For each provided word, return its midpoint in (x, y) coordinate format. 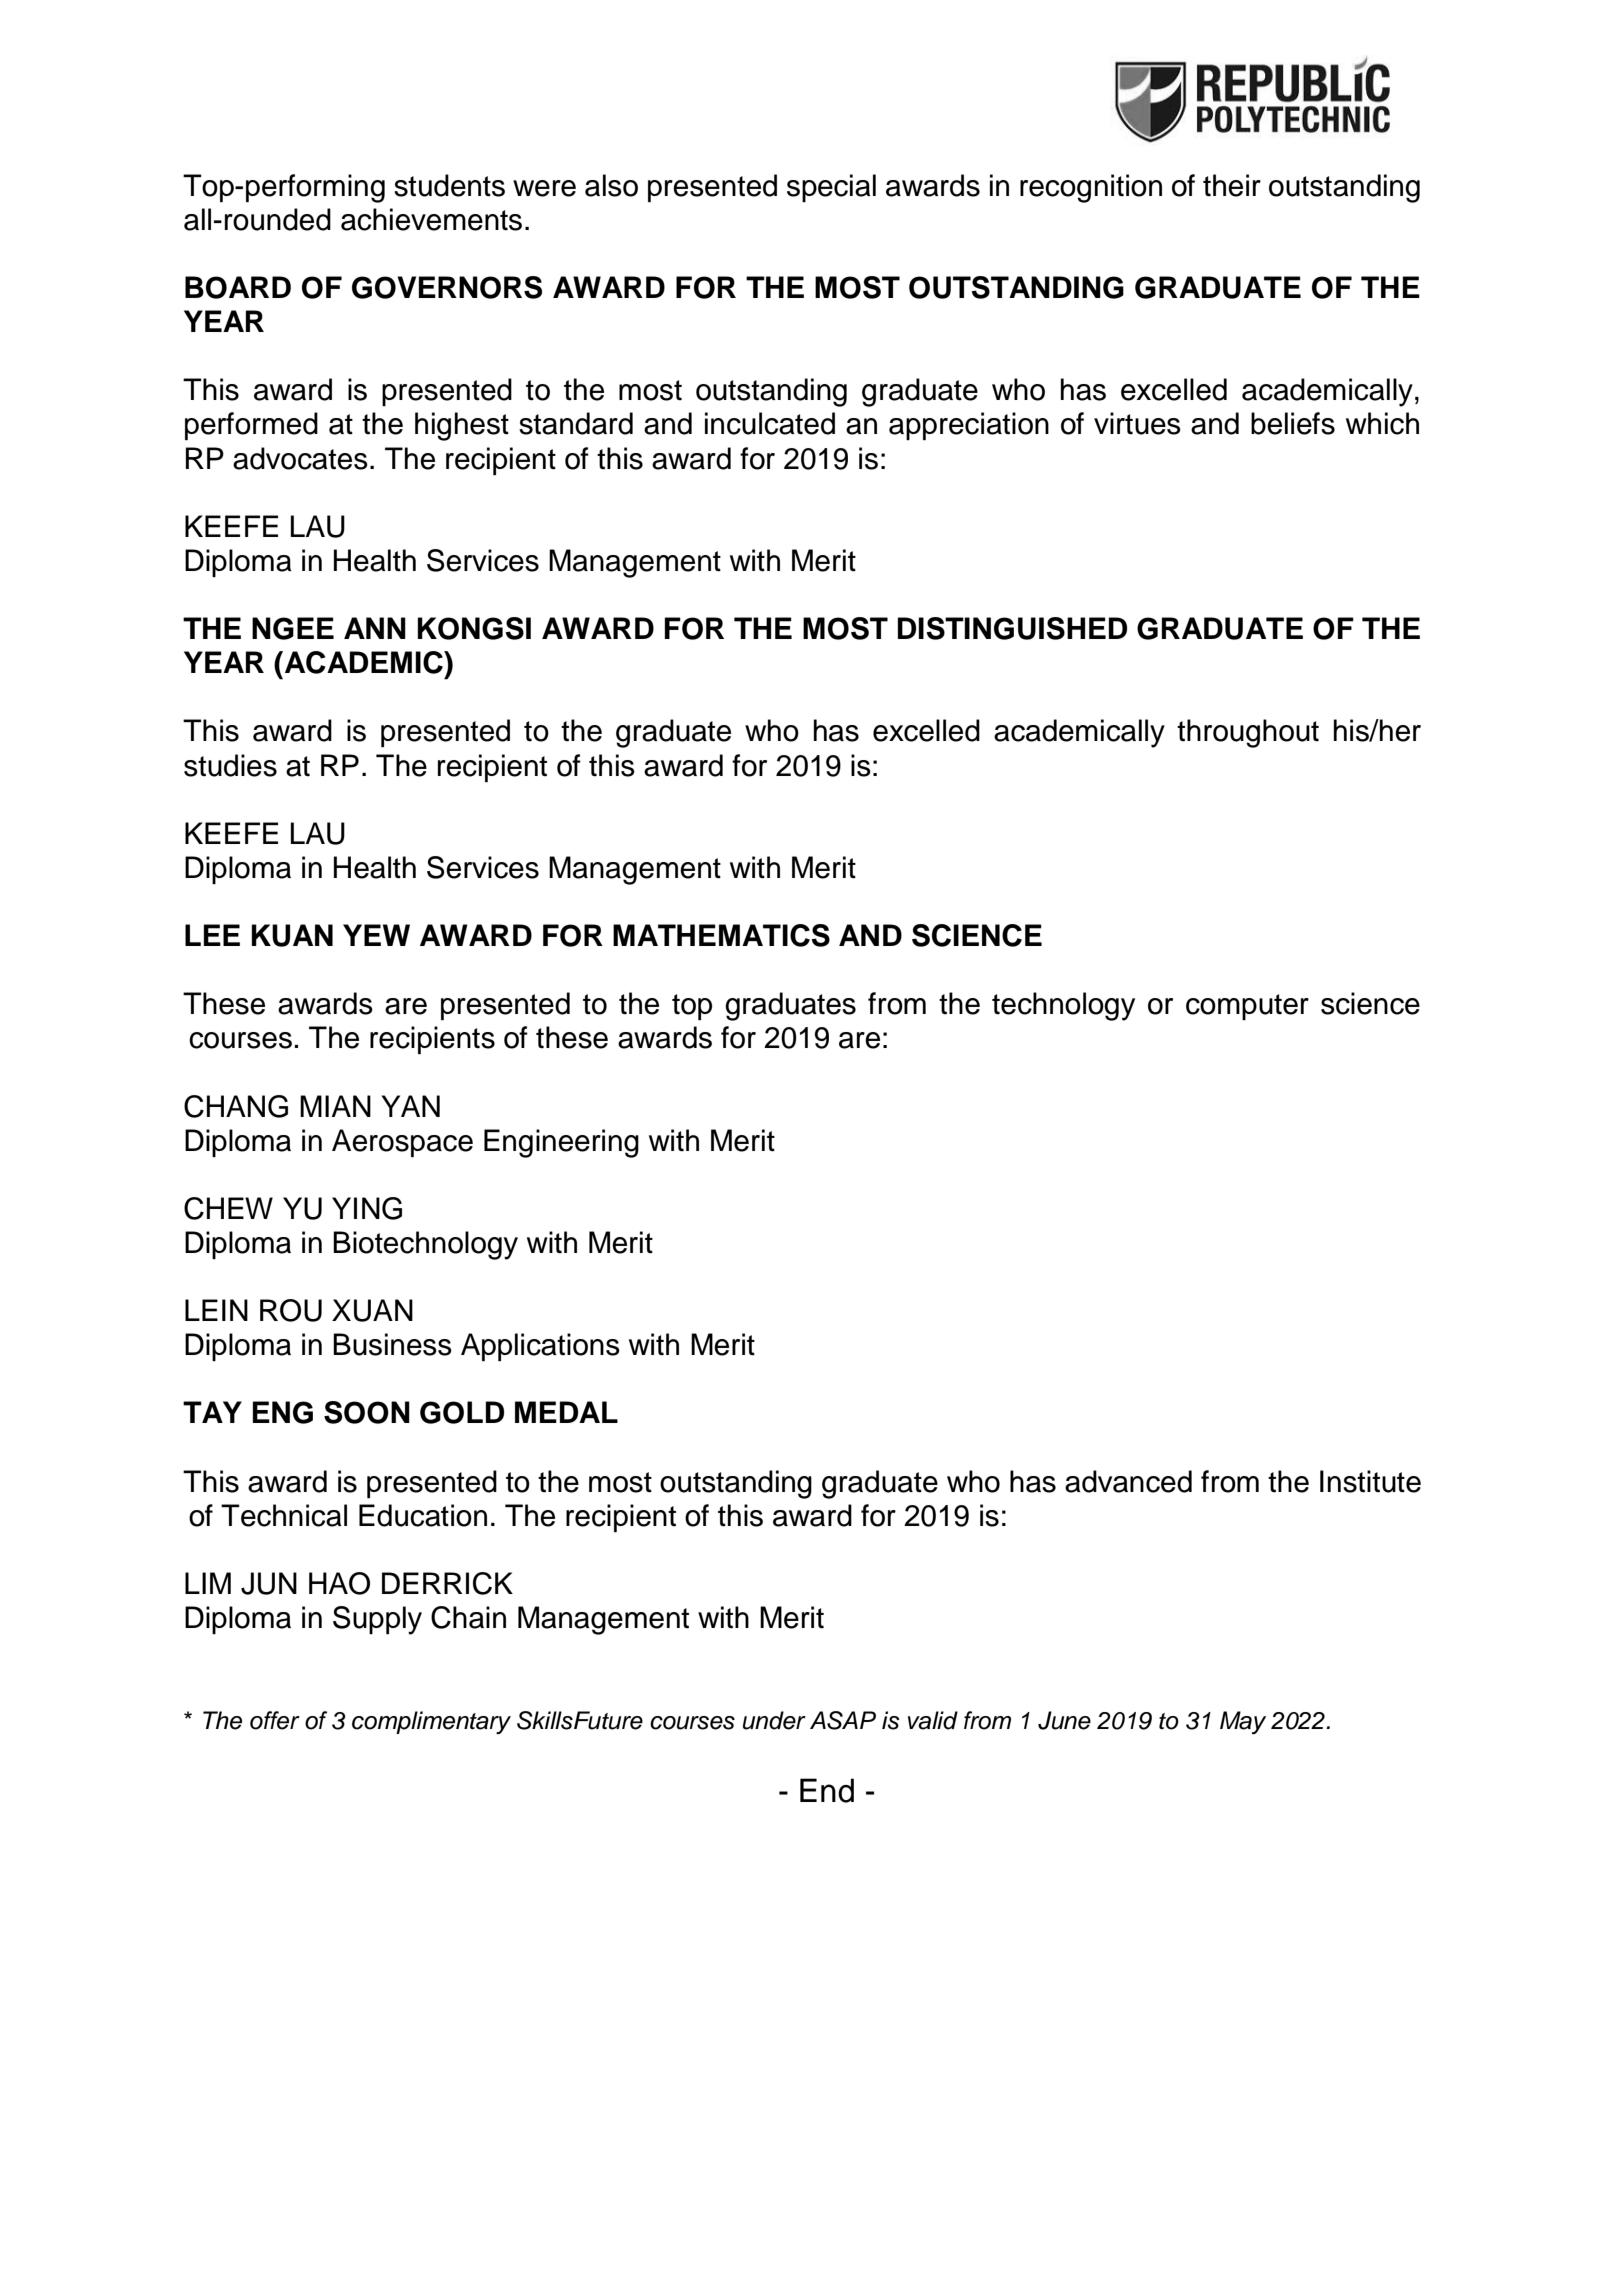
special (831, 188)
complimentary (431, 1722)
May (1243, 1723)
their (1232, 185)
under (774, 1720)
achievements (431, 219)
